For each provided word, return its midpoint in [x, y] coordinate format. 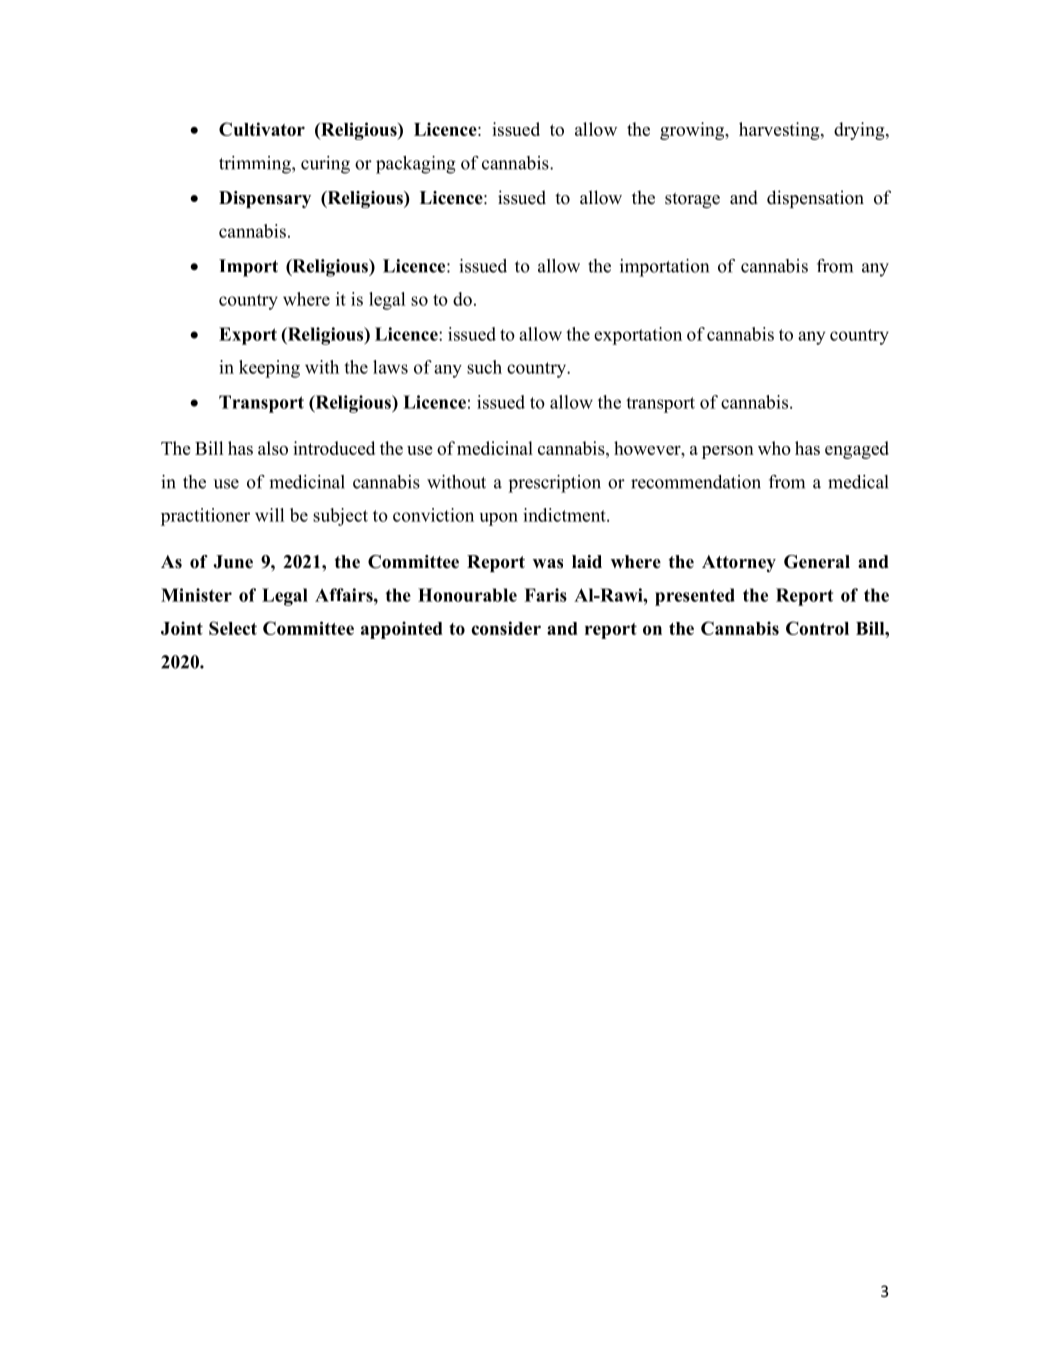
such [484, 367]
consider [506, 628]
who [774, 448]
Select [233, 628]
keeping [269, 369]
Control [817, 628]
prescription [554, 484]
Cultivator [262, 129]
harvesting [780, 131]
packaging [416, 165]
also [273, 448]
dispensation [815, 199]
